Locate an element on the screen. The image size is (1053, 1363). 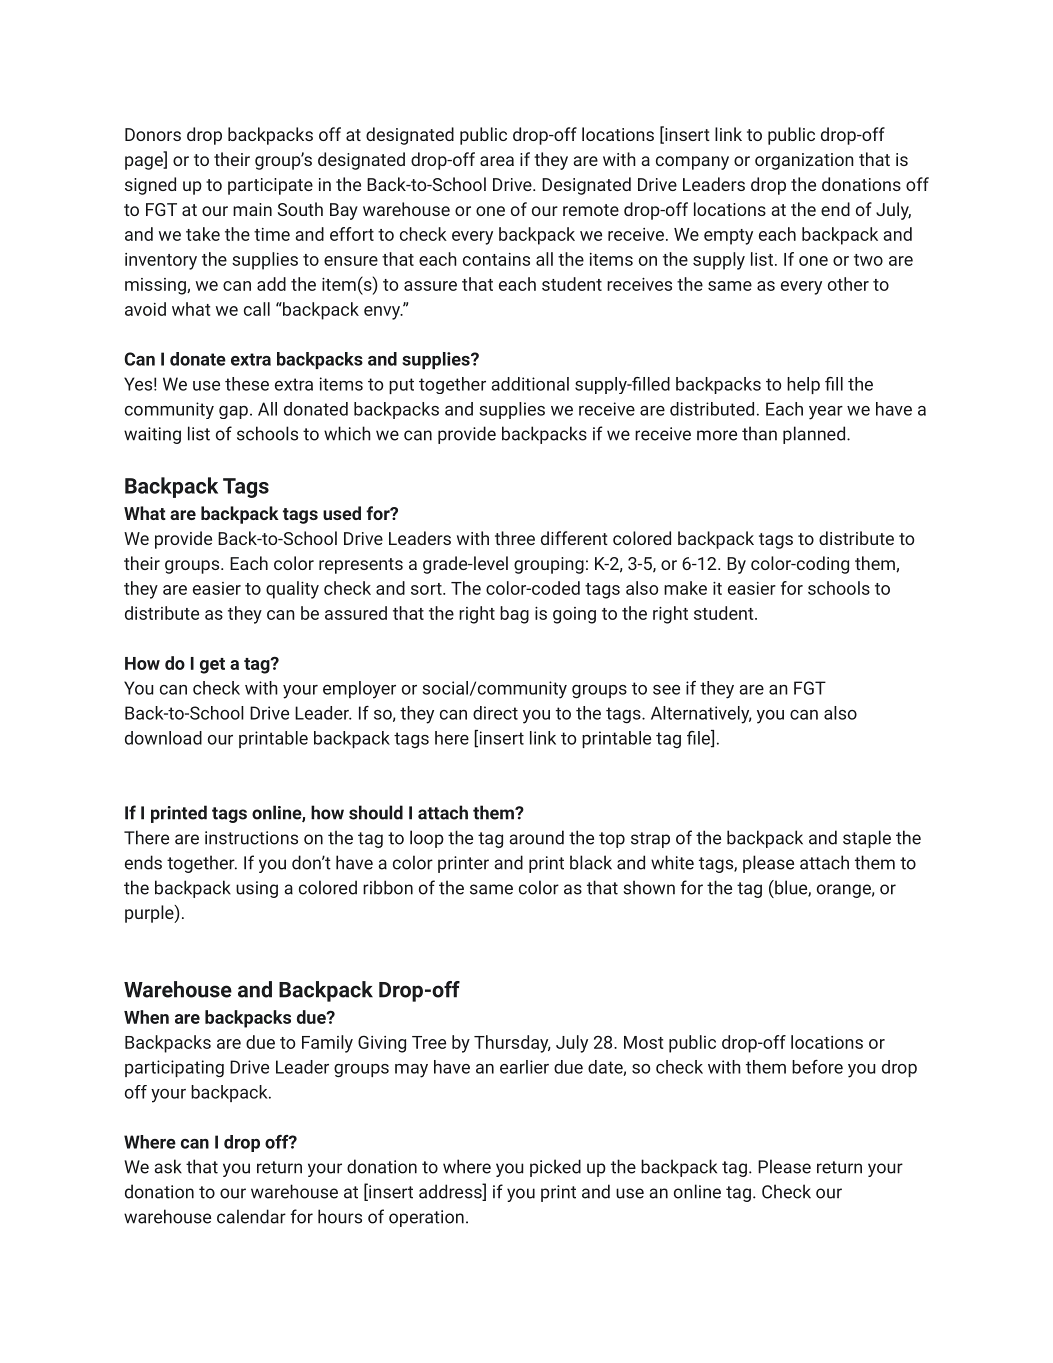
organization is located at coordinates (804, 161).
